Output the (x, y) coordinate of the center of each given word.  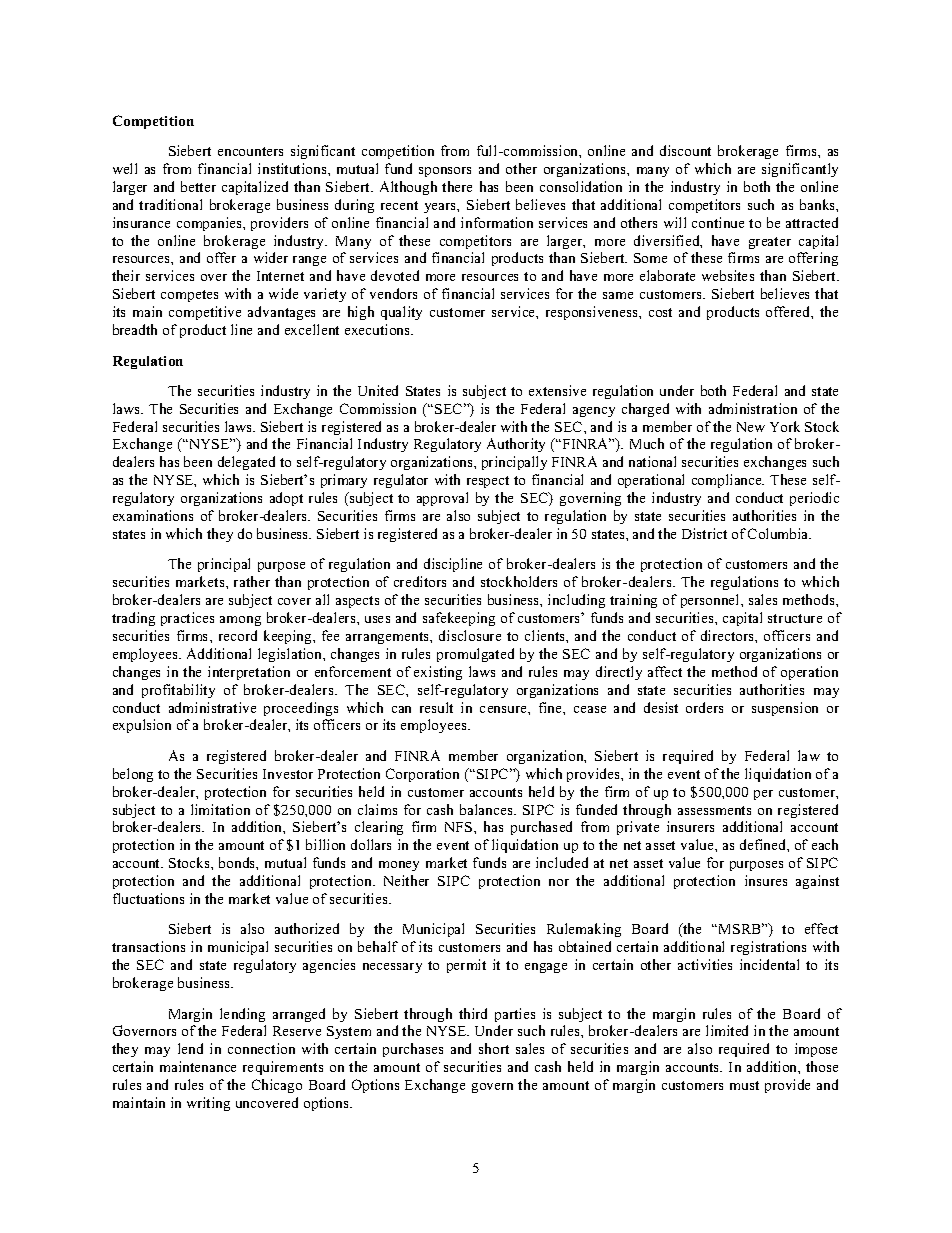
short (494, 1048)
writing (208, 1104)
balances (487, 809)
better (198, 186)
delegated (246, 463)
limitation (220, 809)
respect (488, 482)
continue (718, 222)
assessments (714, 810)
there (457, 186)
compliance (728, 481)
